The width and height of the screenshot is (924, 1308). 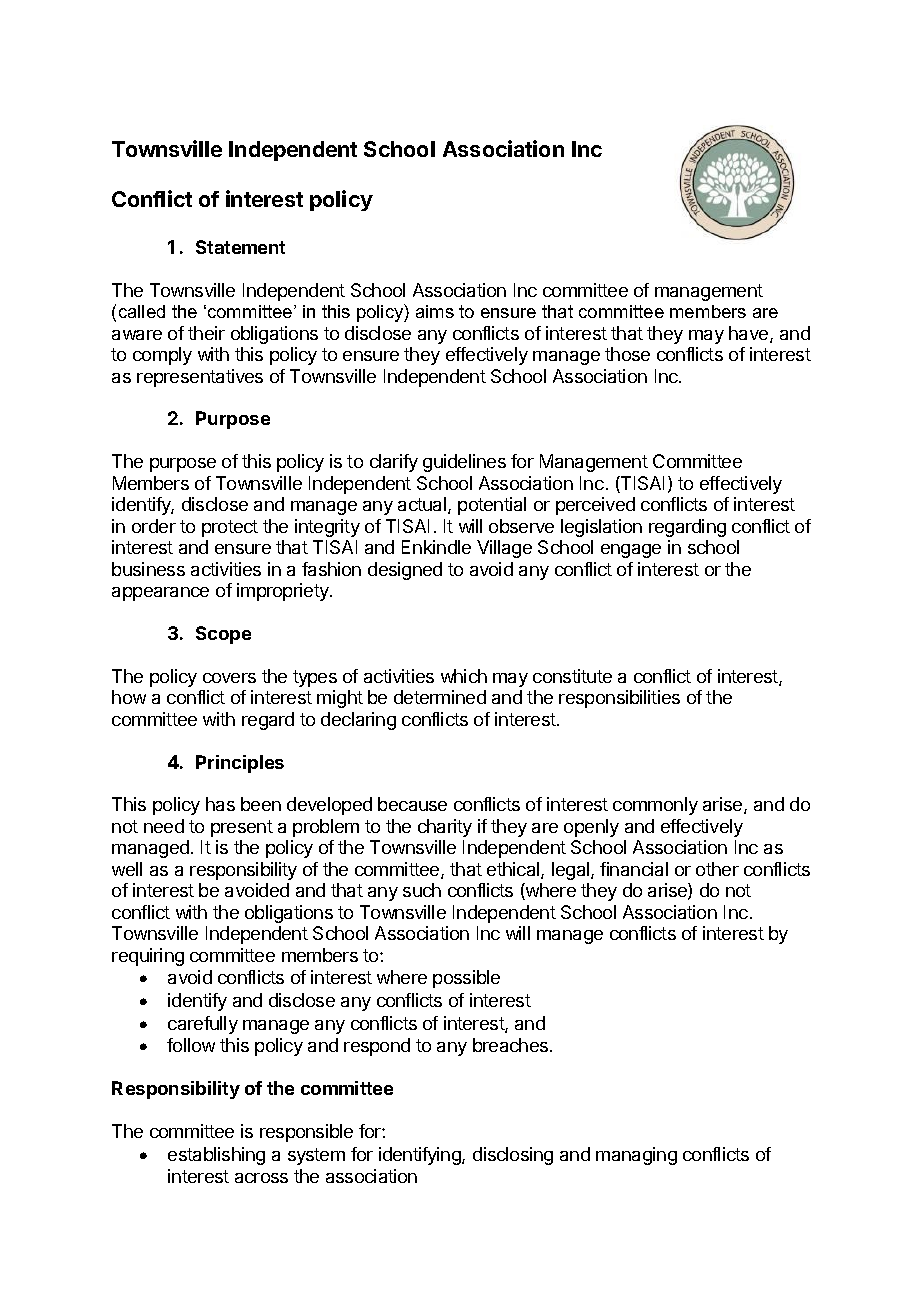 What do you see at coordinates (750, 334) in the screenshot?
I see `have` at bounding box center [750, 334].
